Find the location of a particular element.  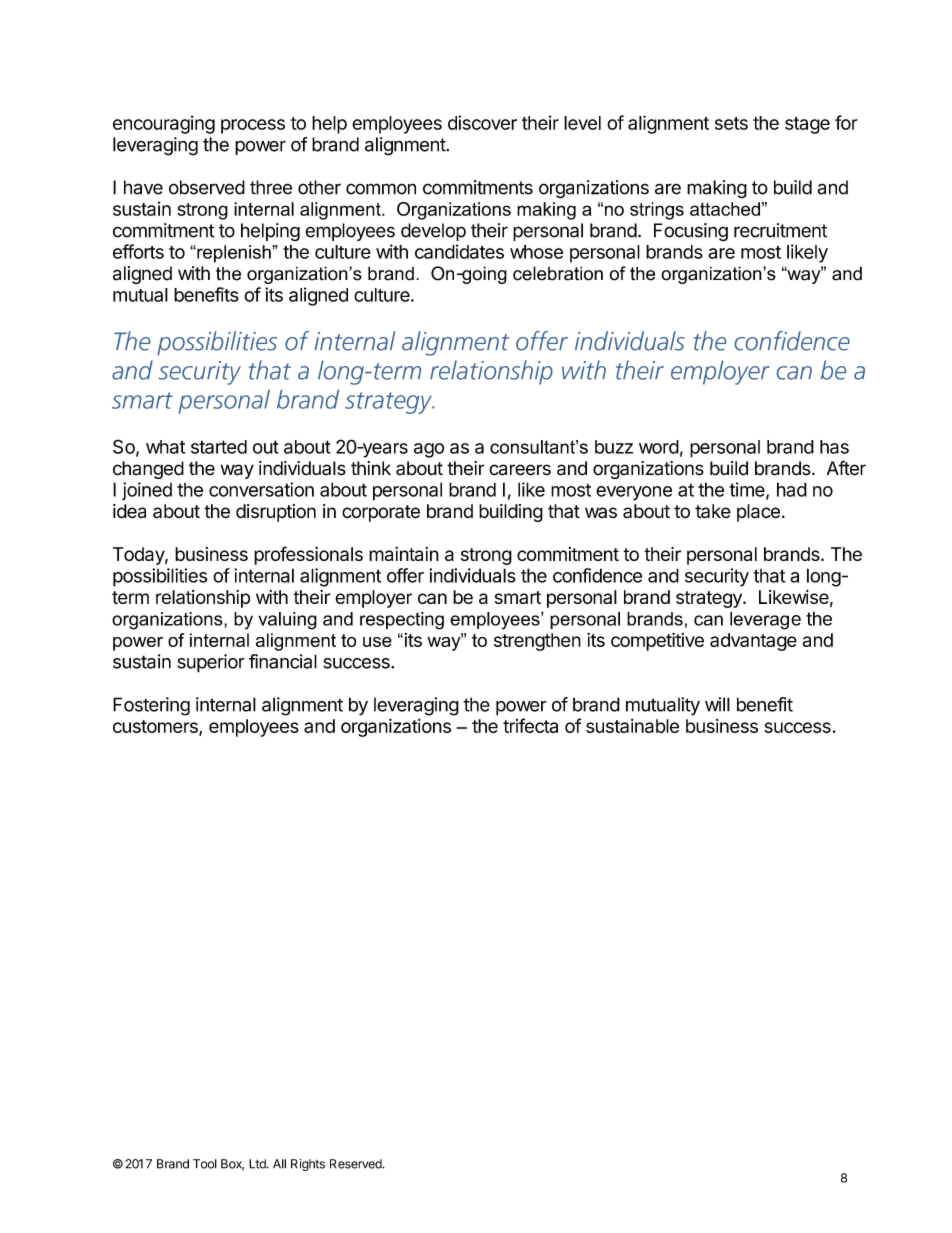

superior is located at coordinates (211, 663).
